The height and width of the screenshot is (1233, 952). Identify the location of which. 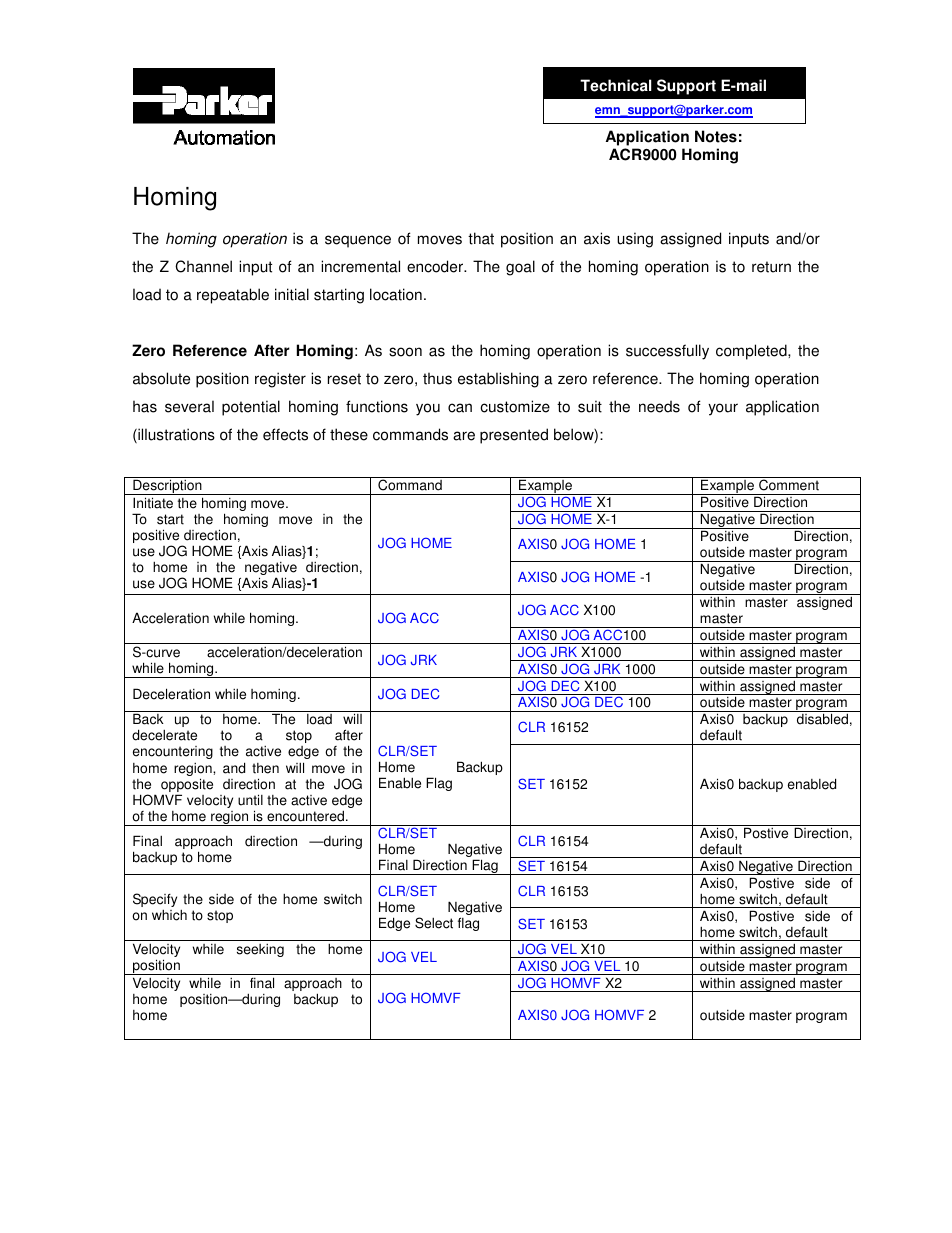
(169, 915).
